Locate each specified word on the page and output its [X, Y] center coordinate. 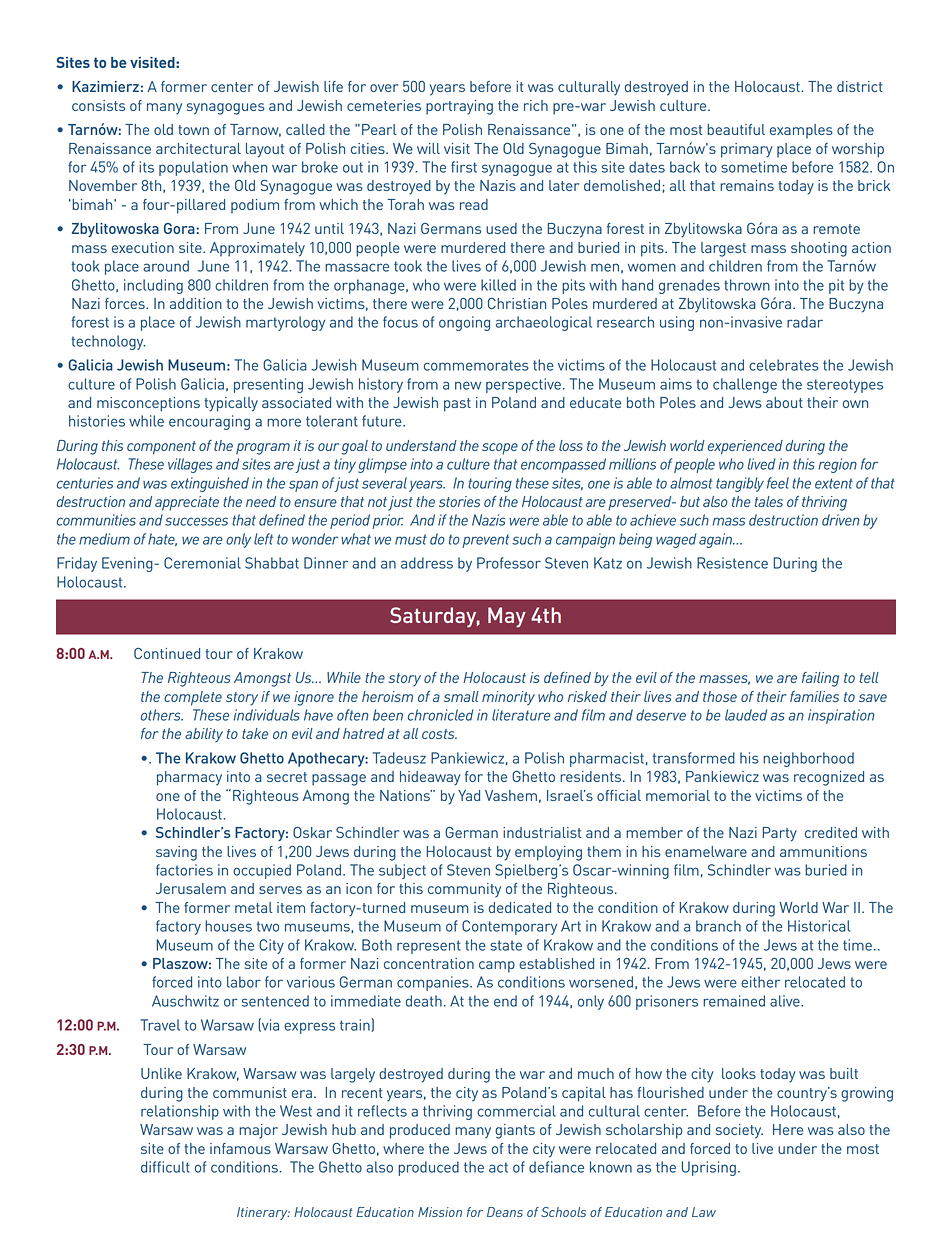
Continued [167, 653]
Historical [819, 926]
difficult [165, 1167]
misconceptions [148, 404]
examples [801, 131]
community [464, 890]
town [193, 130]
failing [820, 679]
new [468, 385]
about [784, 402]
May [507, 617]
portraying [459, 107]
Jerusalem [191, 888]
